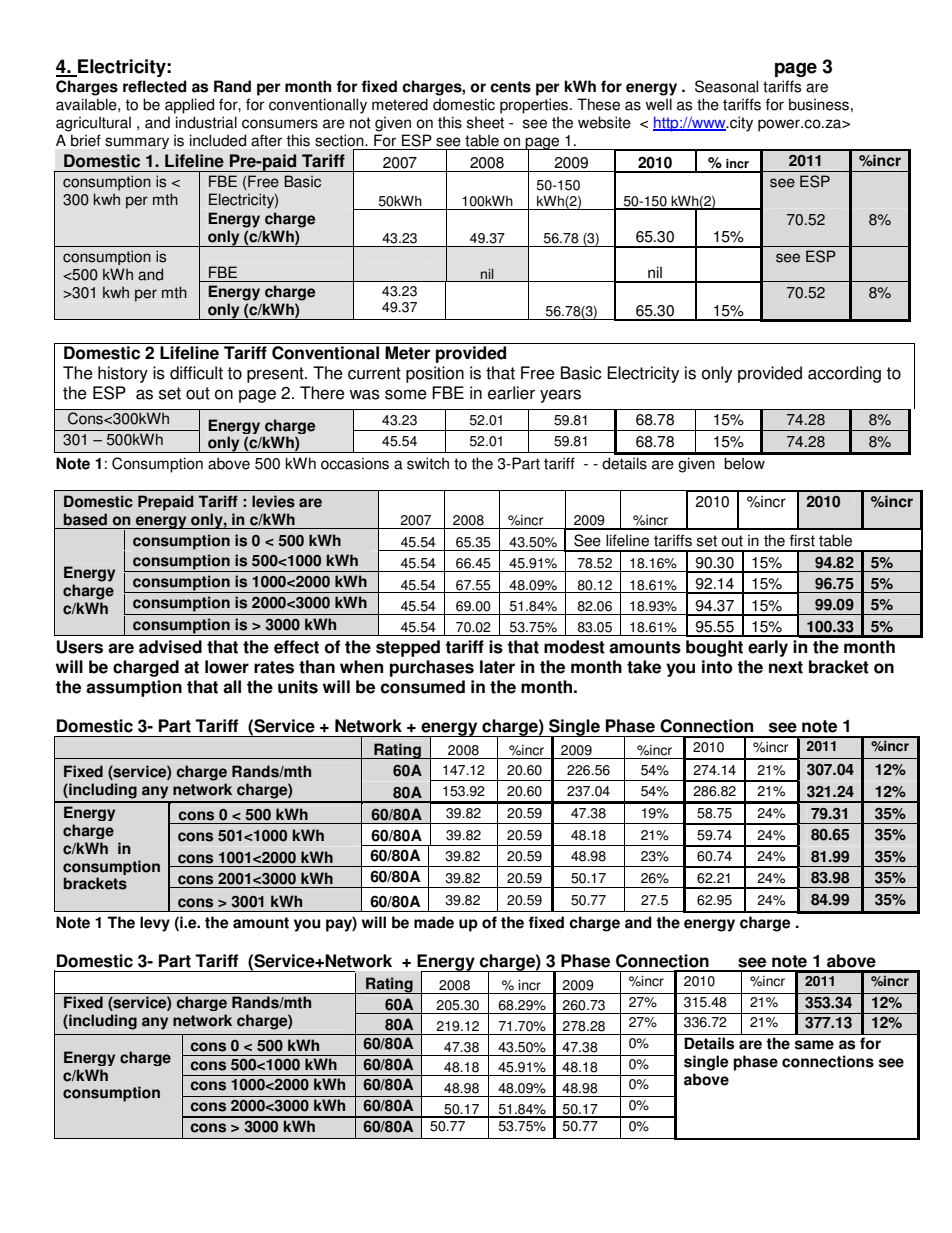  What do you see at coordinates (726, 86) in the page?
I see `Seasonal` at bounding box center [726, 86].
